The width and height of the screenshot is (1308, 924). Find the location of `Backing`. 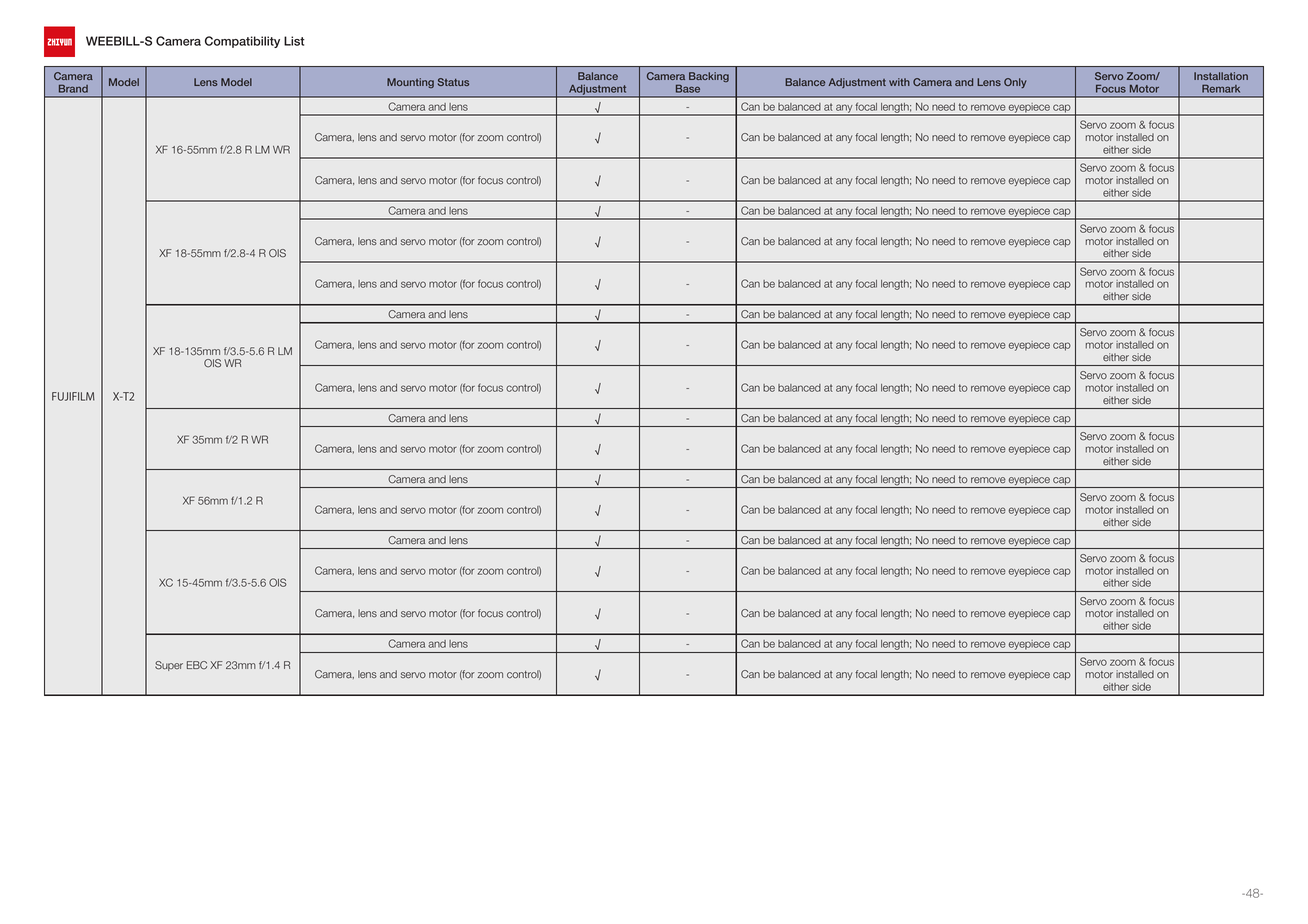

Backing is located at coordinates (709, 77).
